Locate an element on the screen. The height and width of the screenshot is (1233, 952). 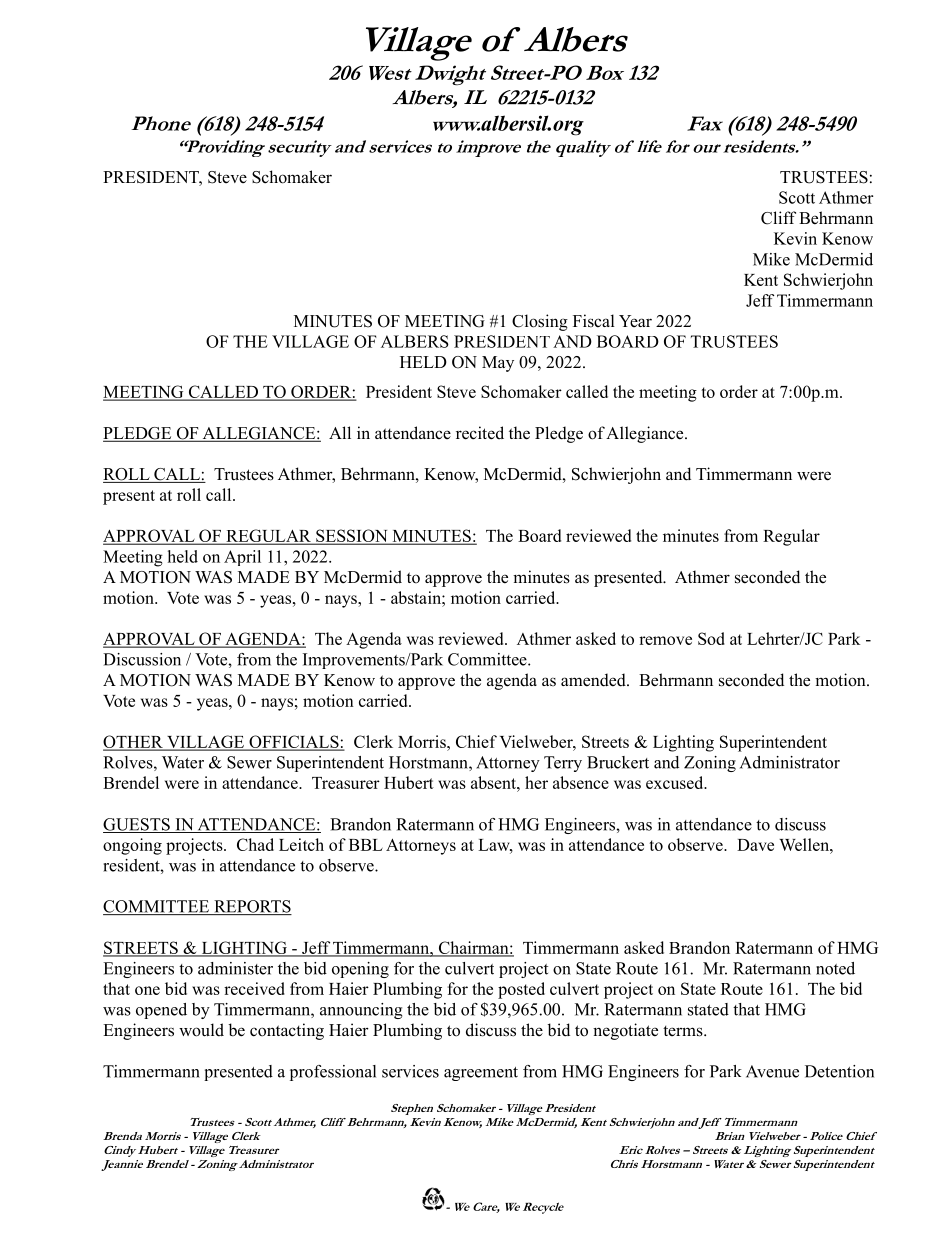
Sod is located at coordinates (711, 638).
